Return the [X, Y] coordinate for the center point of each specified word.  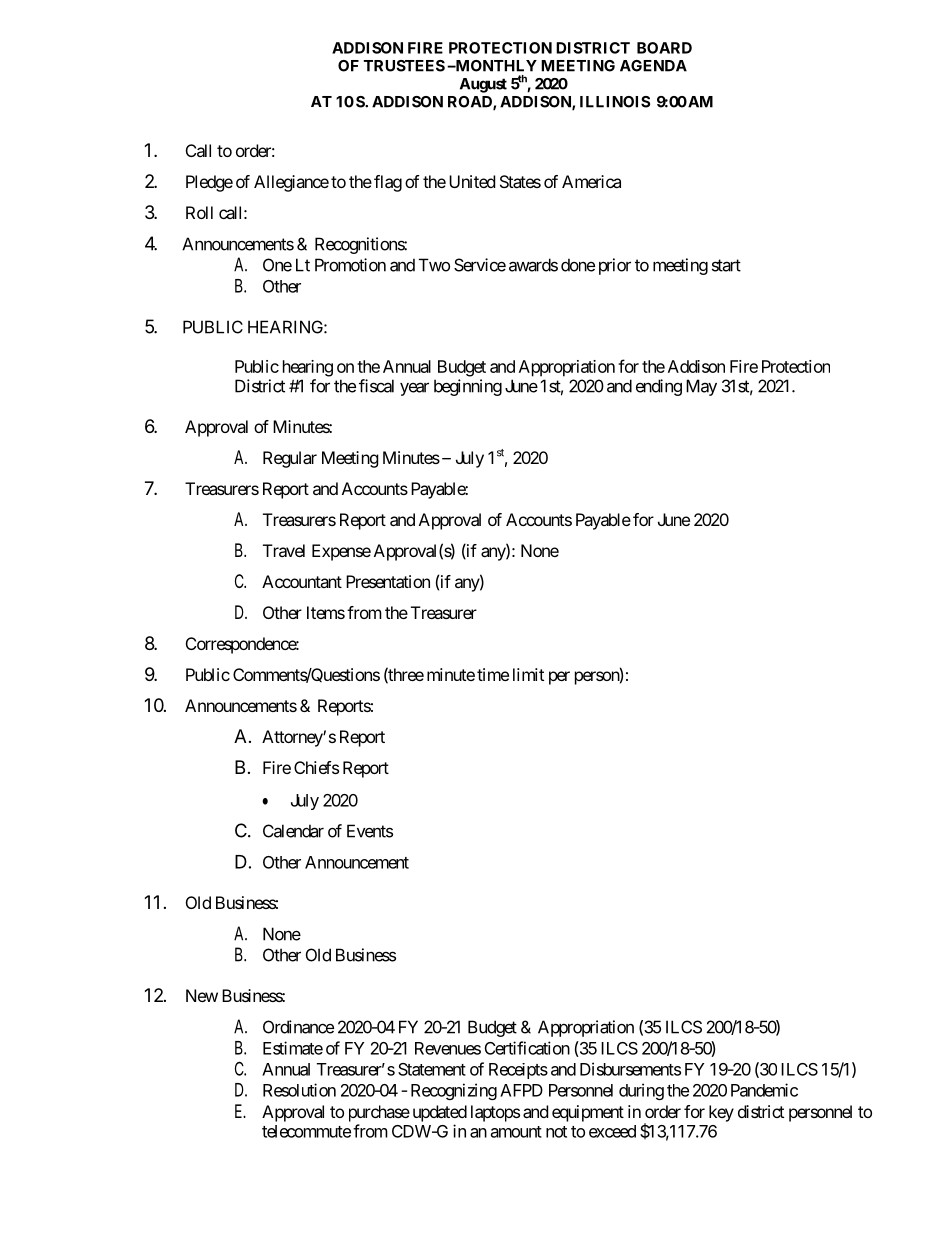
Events [370, 831]
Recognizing [454, 1091]
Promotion [350, 265]
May [701, 387]
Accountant [302, 581]
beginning [468, 387]
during [641, 1091]
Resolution [299, 1090]
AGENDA [653, 66]
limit [528, 674]
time [493, 674]
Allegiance [291, 183]
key [721, 1113]
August [483, 85]
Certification [527, 1048]
